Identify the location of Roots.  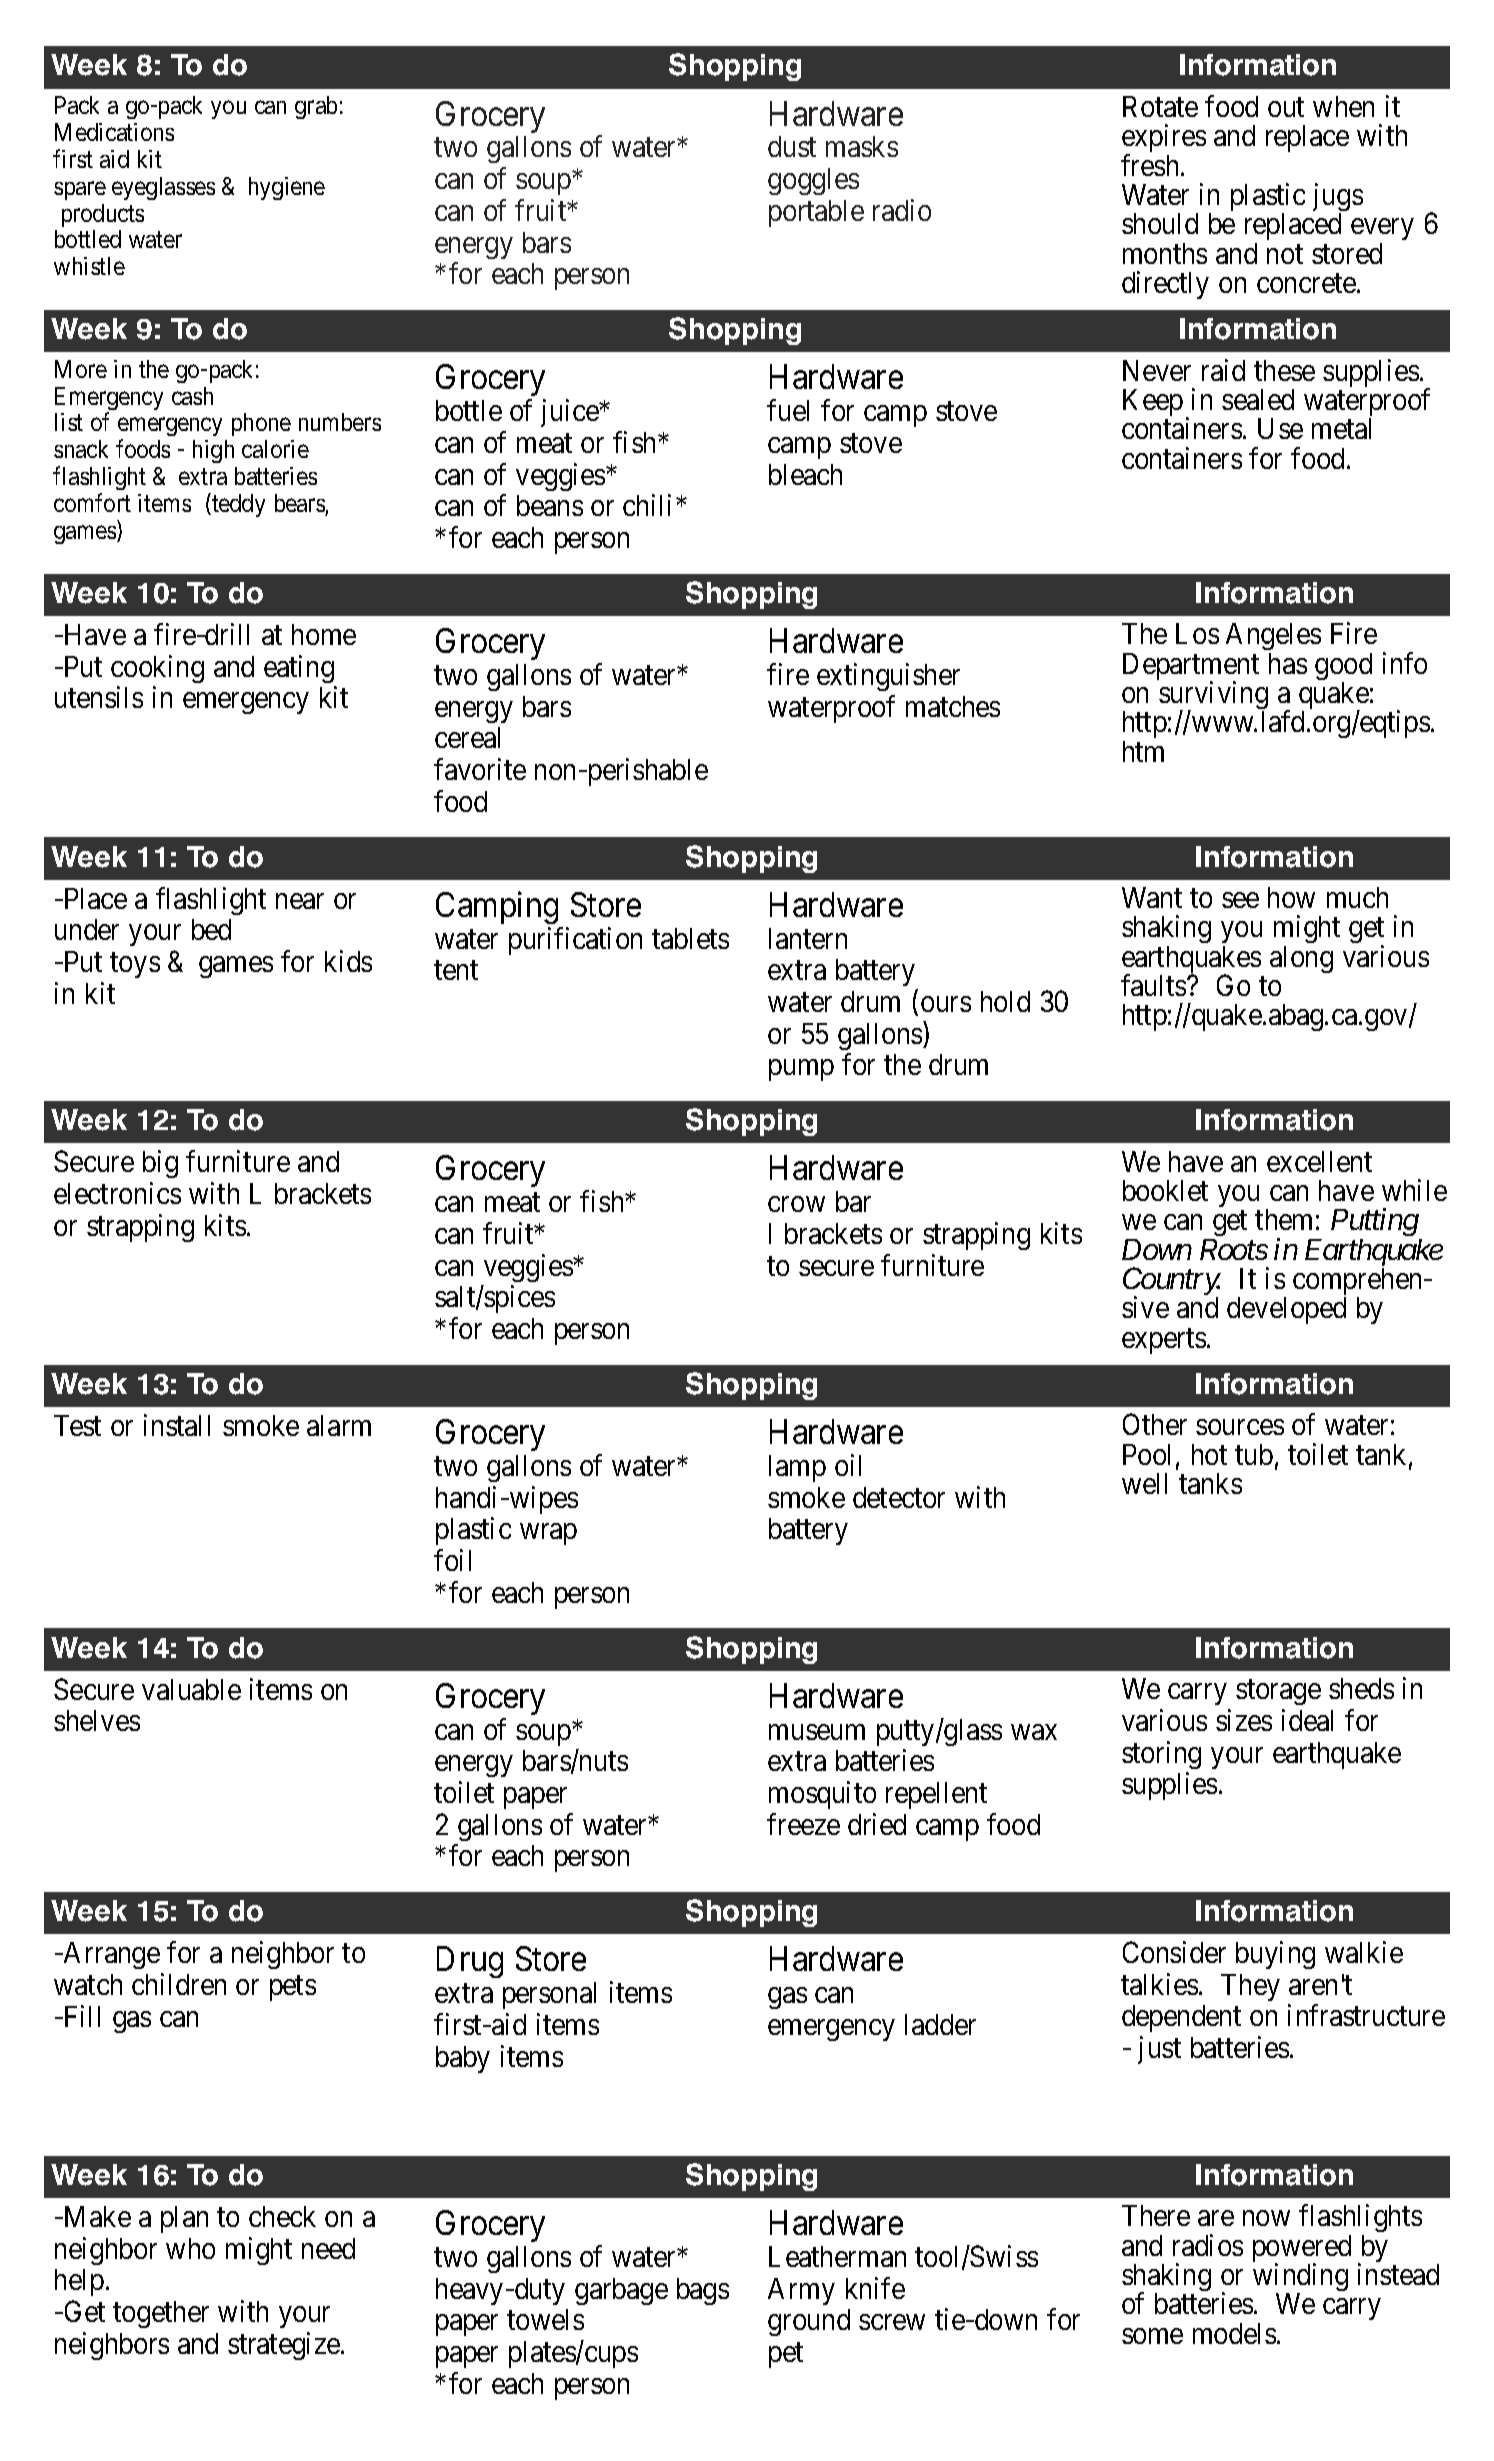
(1234, 1249).
